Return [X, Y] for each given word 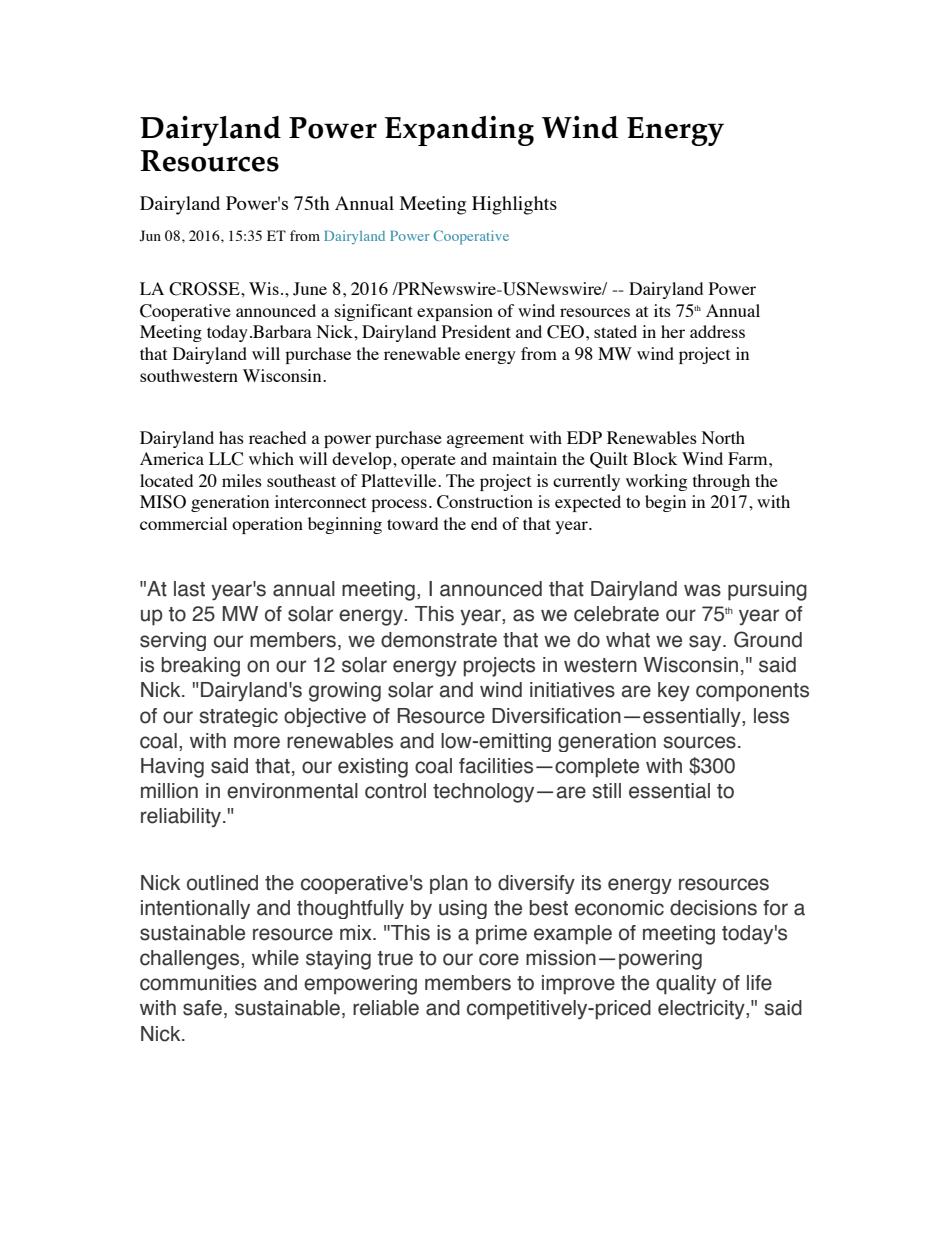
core [499, 959]
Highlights [514, 205]
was [702, 590]
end [484, 523]
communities [198, 983]
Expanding [459, 131]
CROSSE [205, 289]
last [189, 589]
